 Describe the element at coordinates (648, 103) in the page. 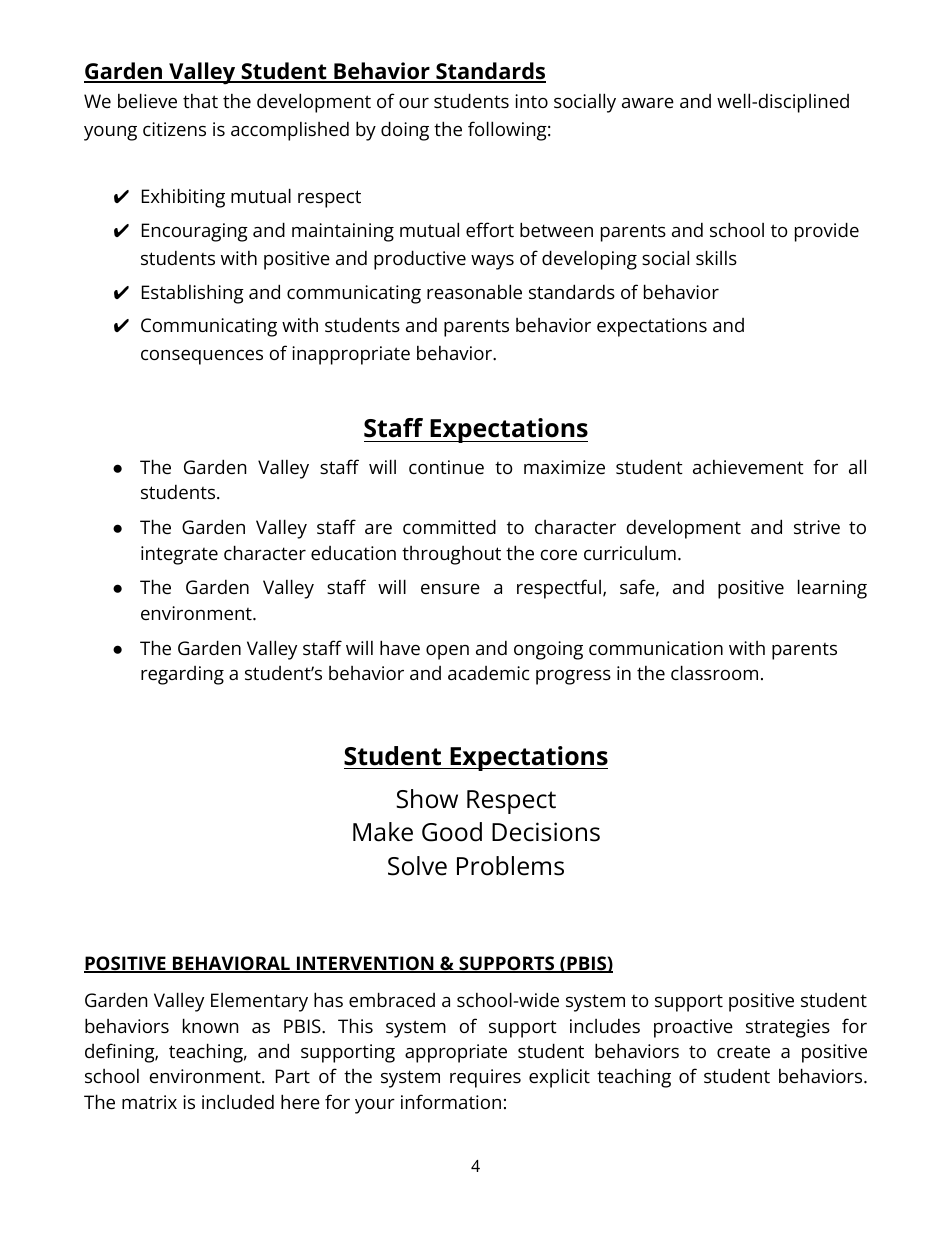

I see `aware` at that location.
